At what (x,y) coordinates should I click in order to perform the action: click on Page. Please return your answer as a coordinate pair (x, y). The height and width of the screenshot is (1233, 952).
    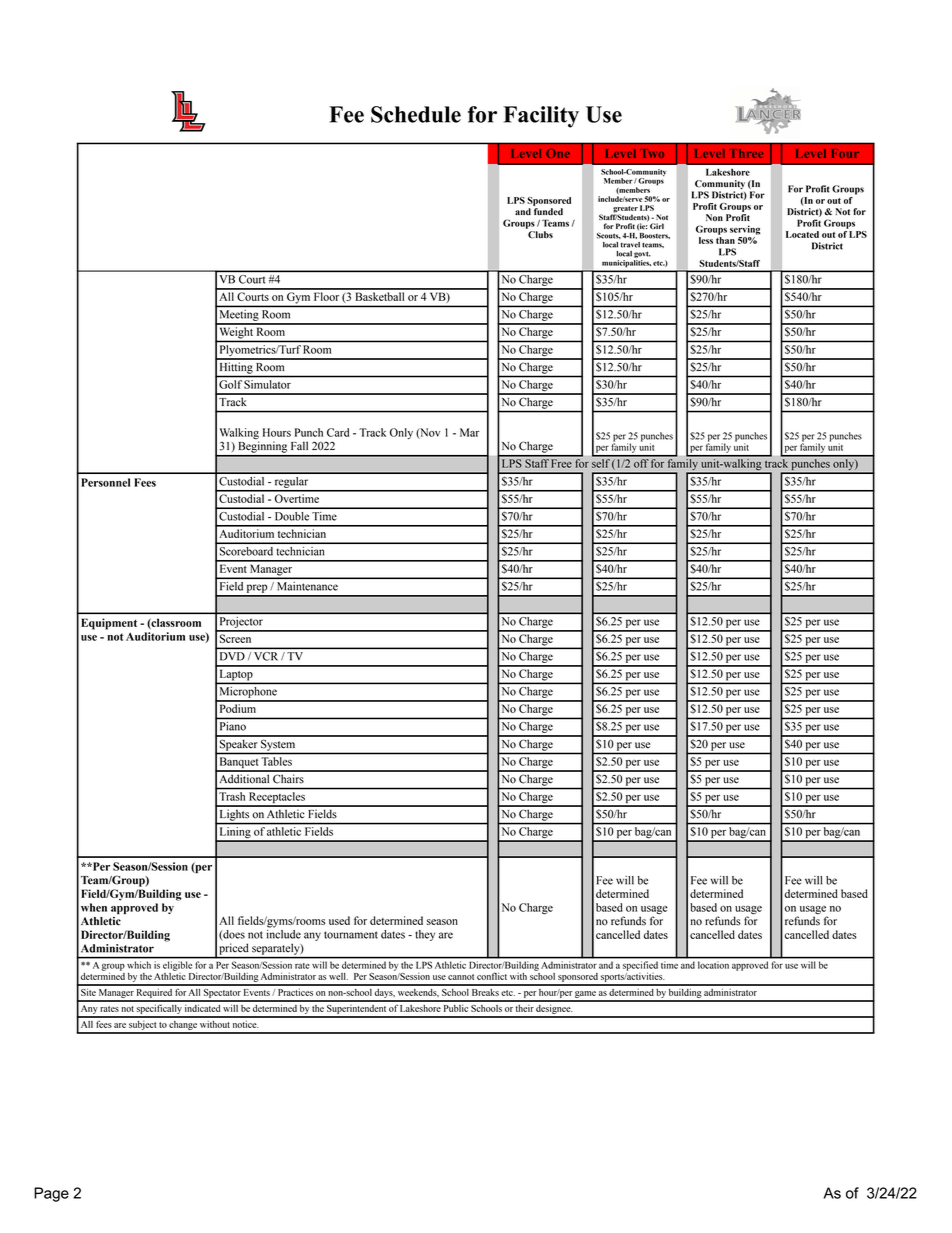
    Looking at the image, I should click on (51, 1194).
